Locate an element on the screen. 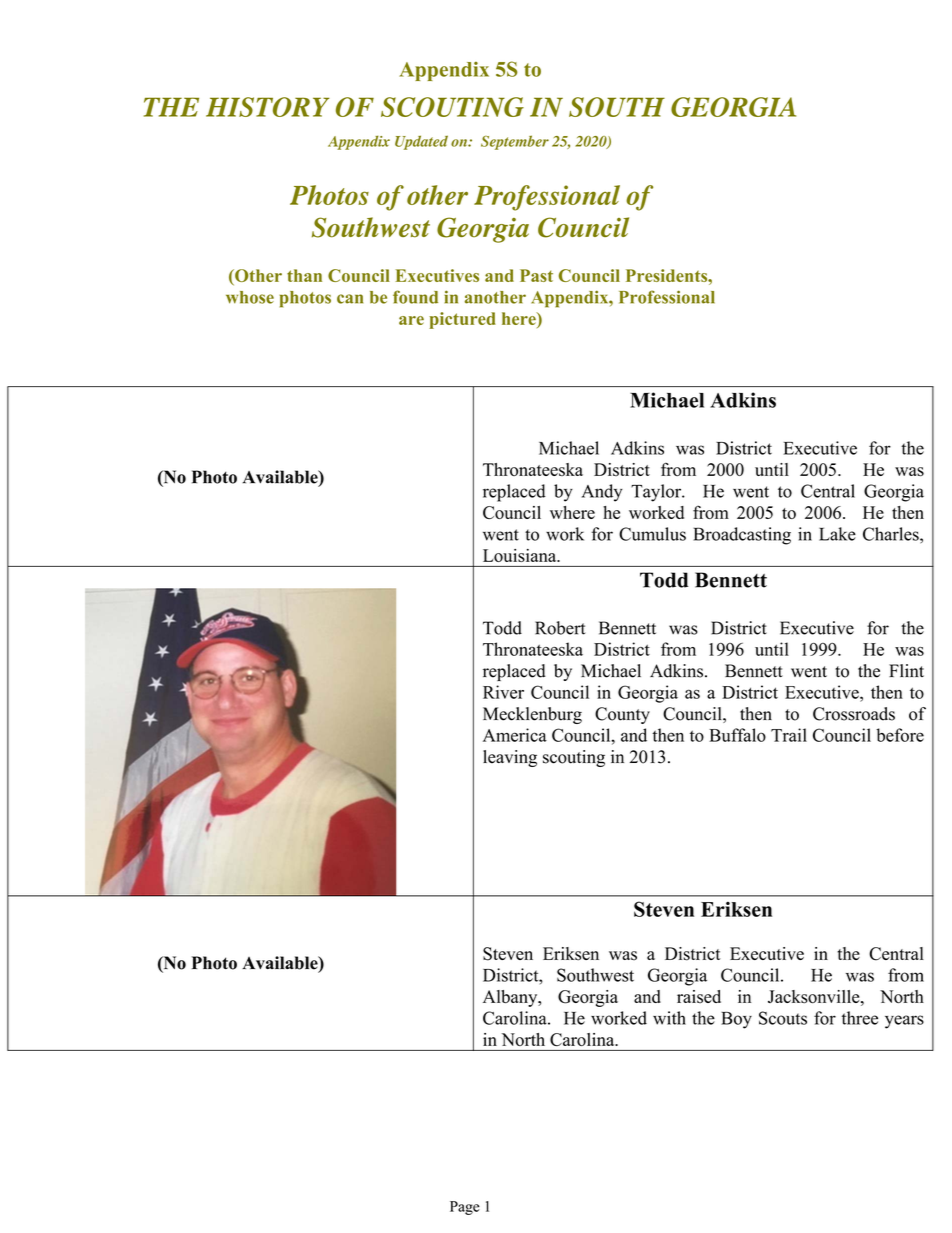  Robert is located at coordinates (560, 628).
